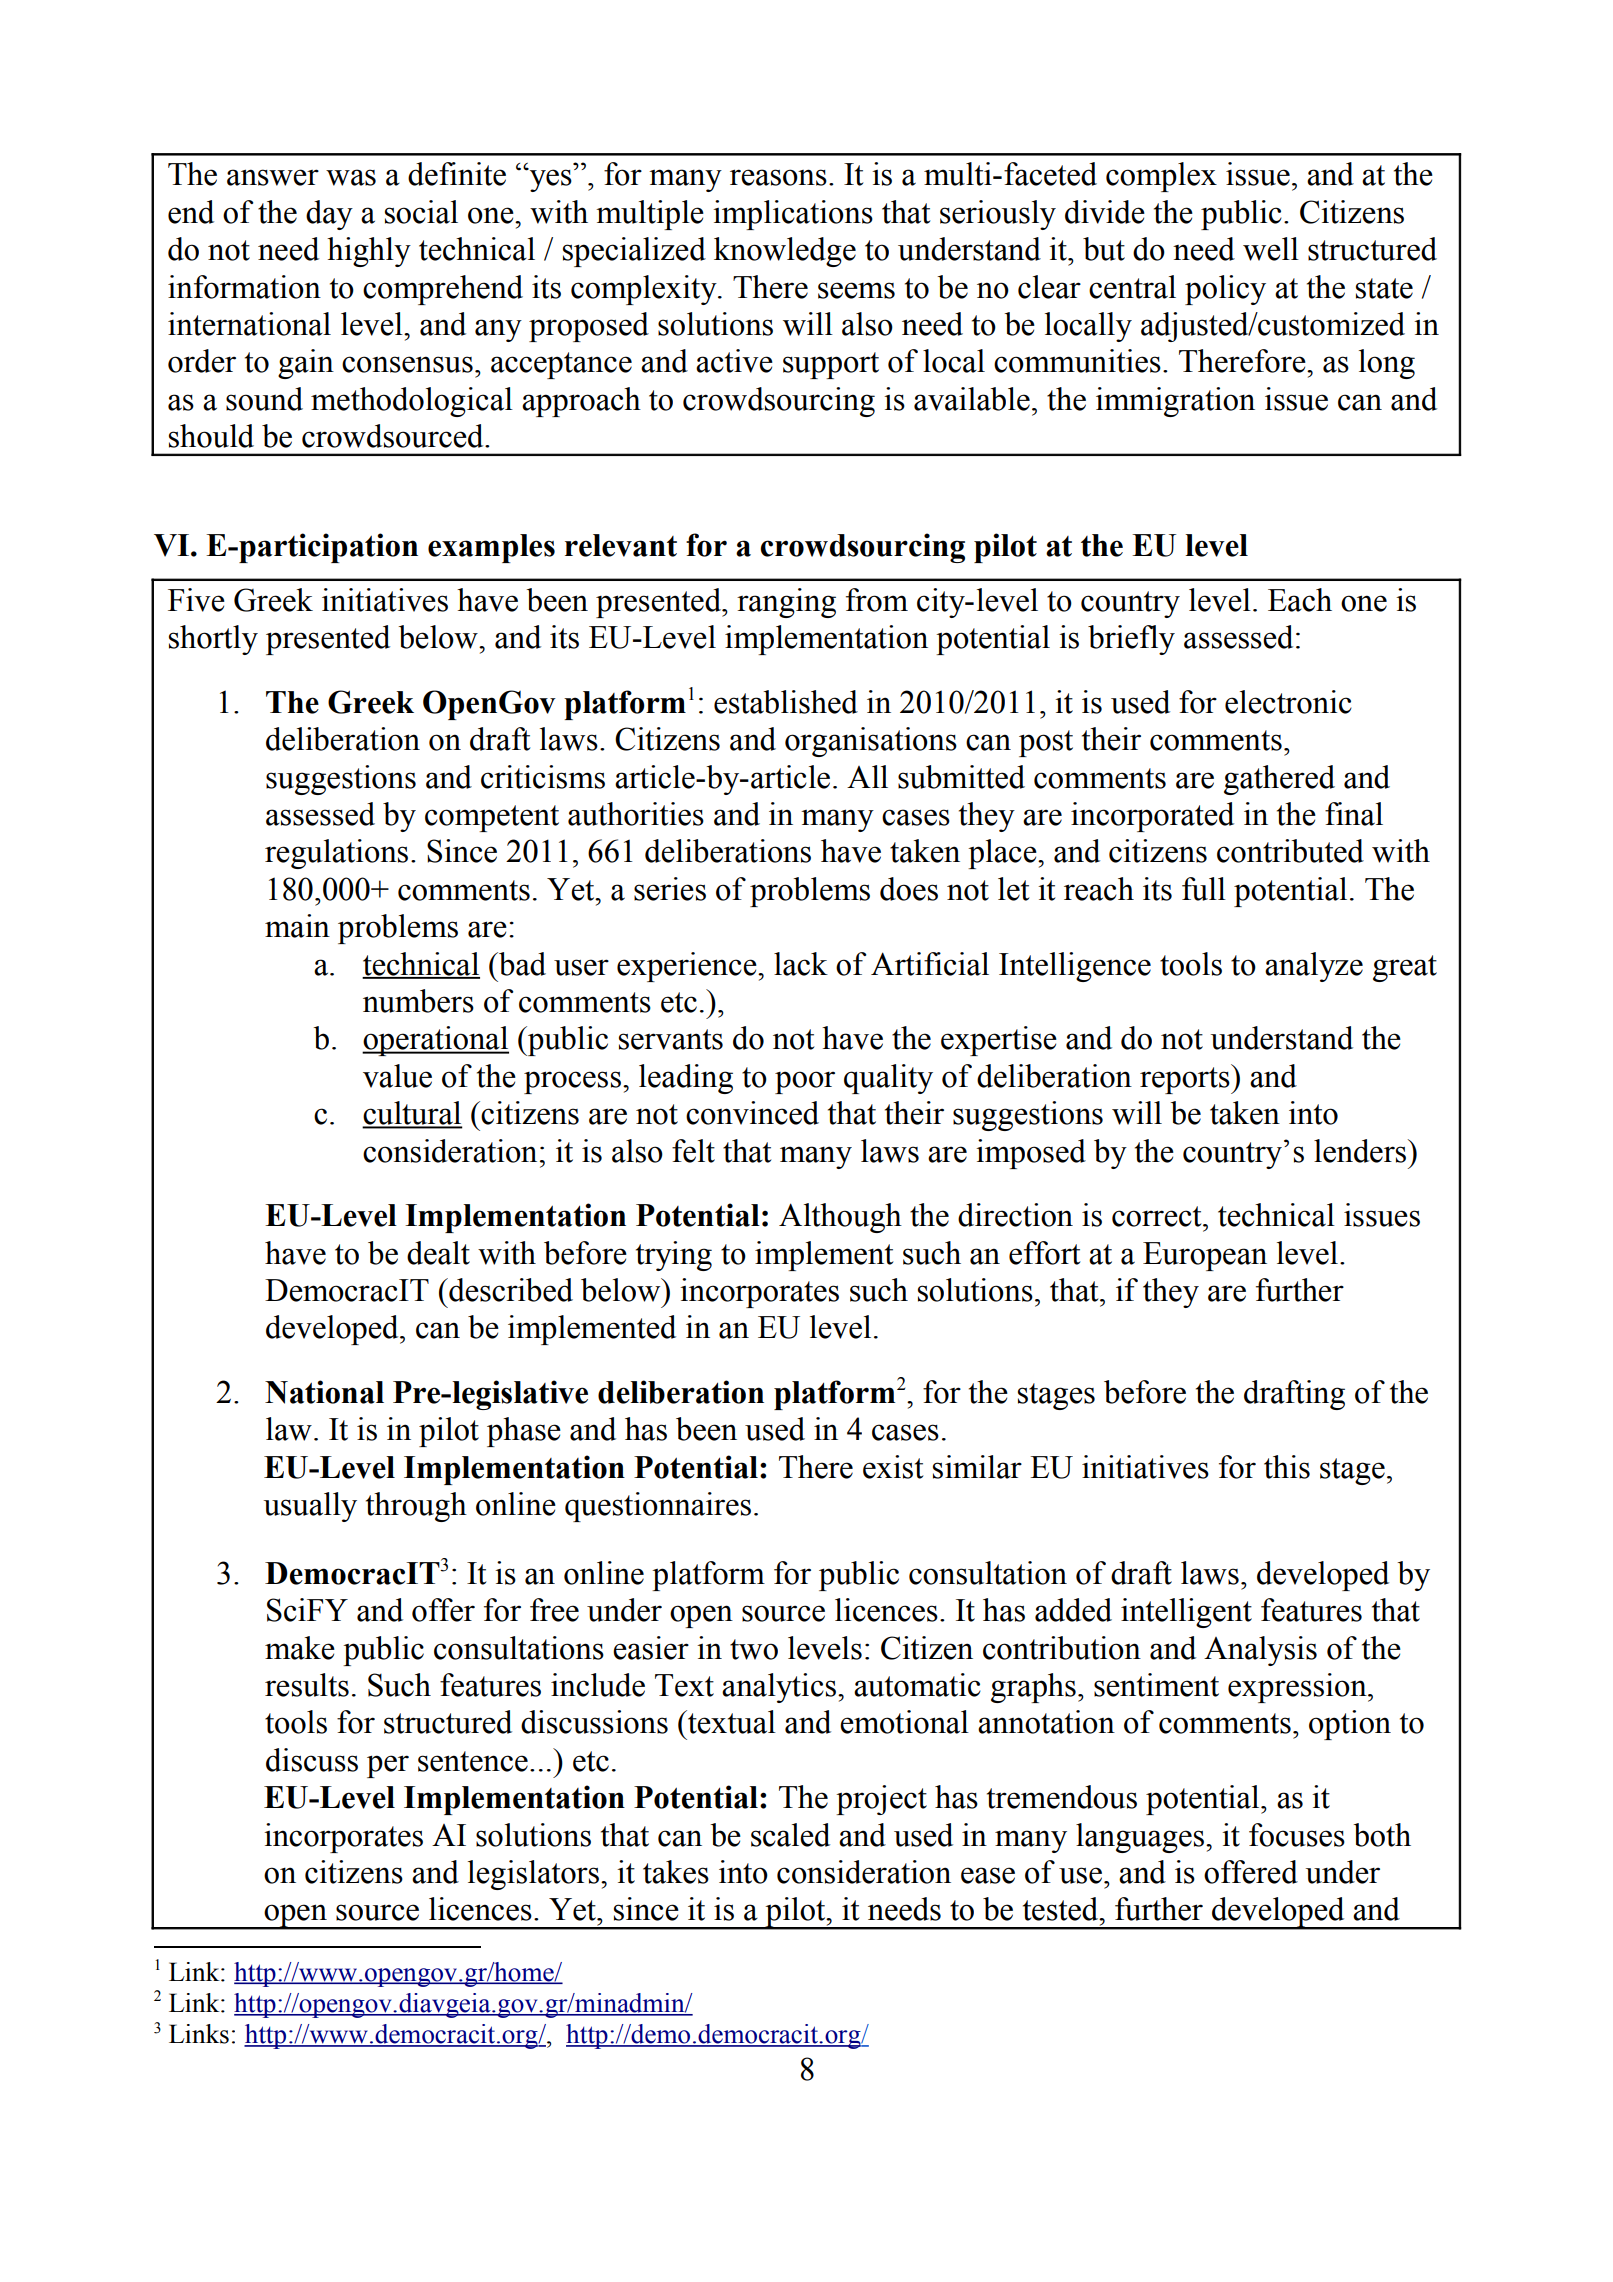  Describe the element at coordinates (793, 215) in the page. I see `implications` at that location.
